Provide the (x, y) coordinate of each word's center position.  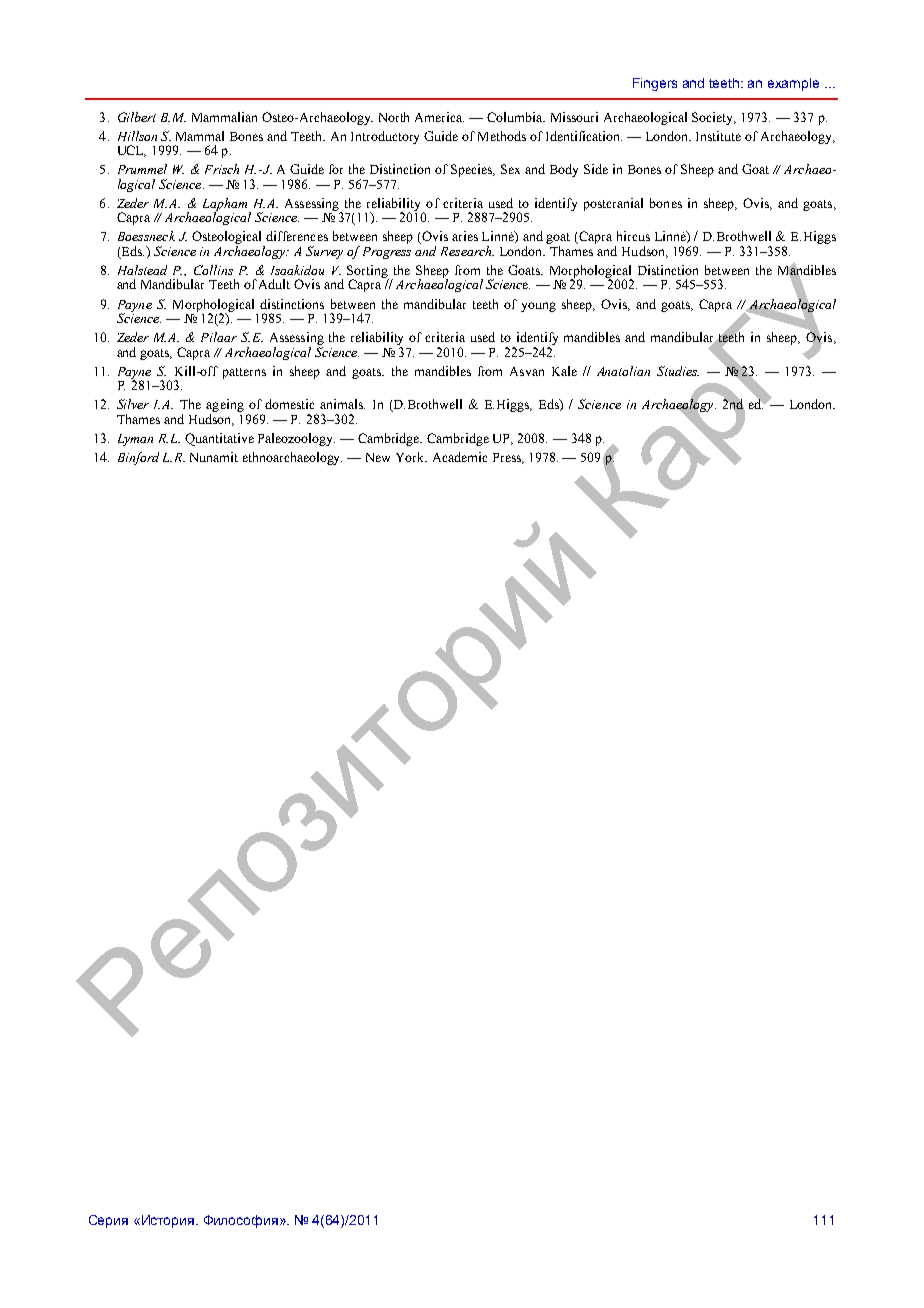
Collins (213, 270)
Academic (460, 457)
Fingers (655, 84)
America (439, 117)
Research (467, 251)
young (538, 307)
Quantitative (219, 439)
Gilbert (137, 117)
